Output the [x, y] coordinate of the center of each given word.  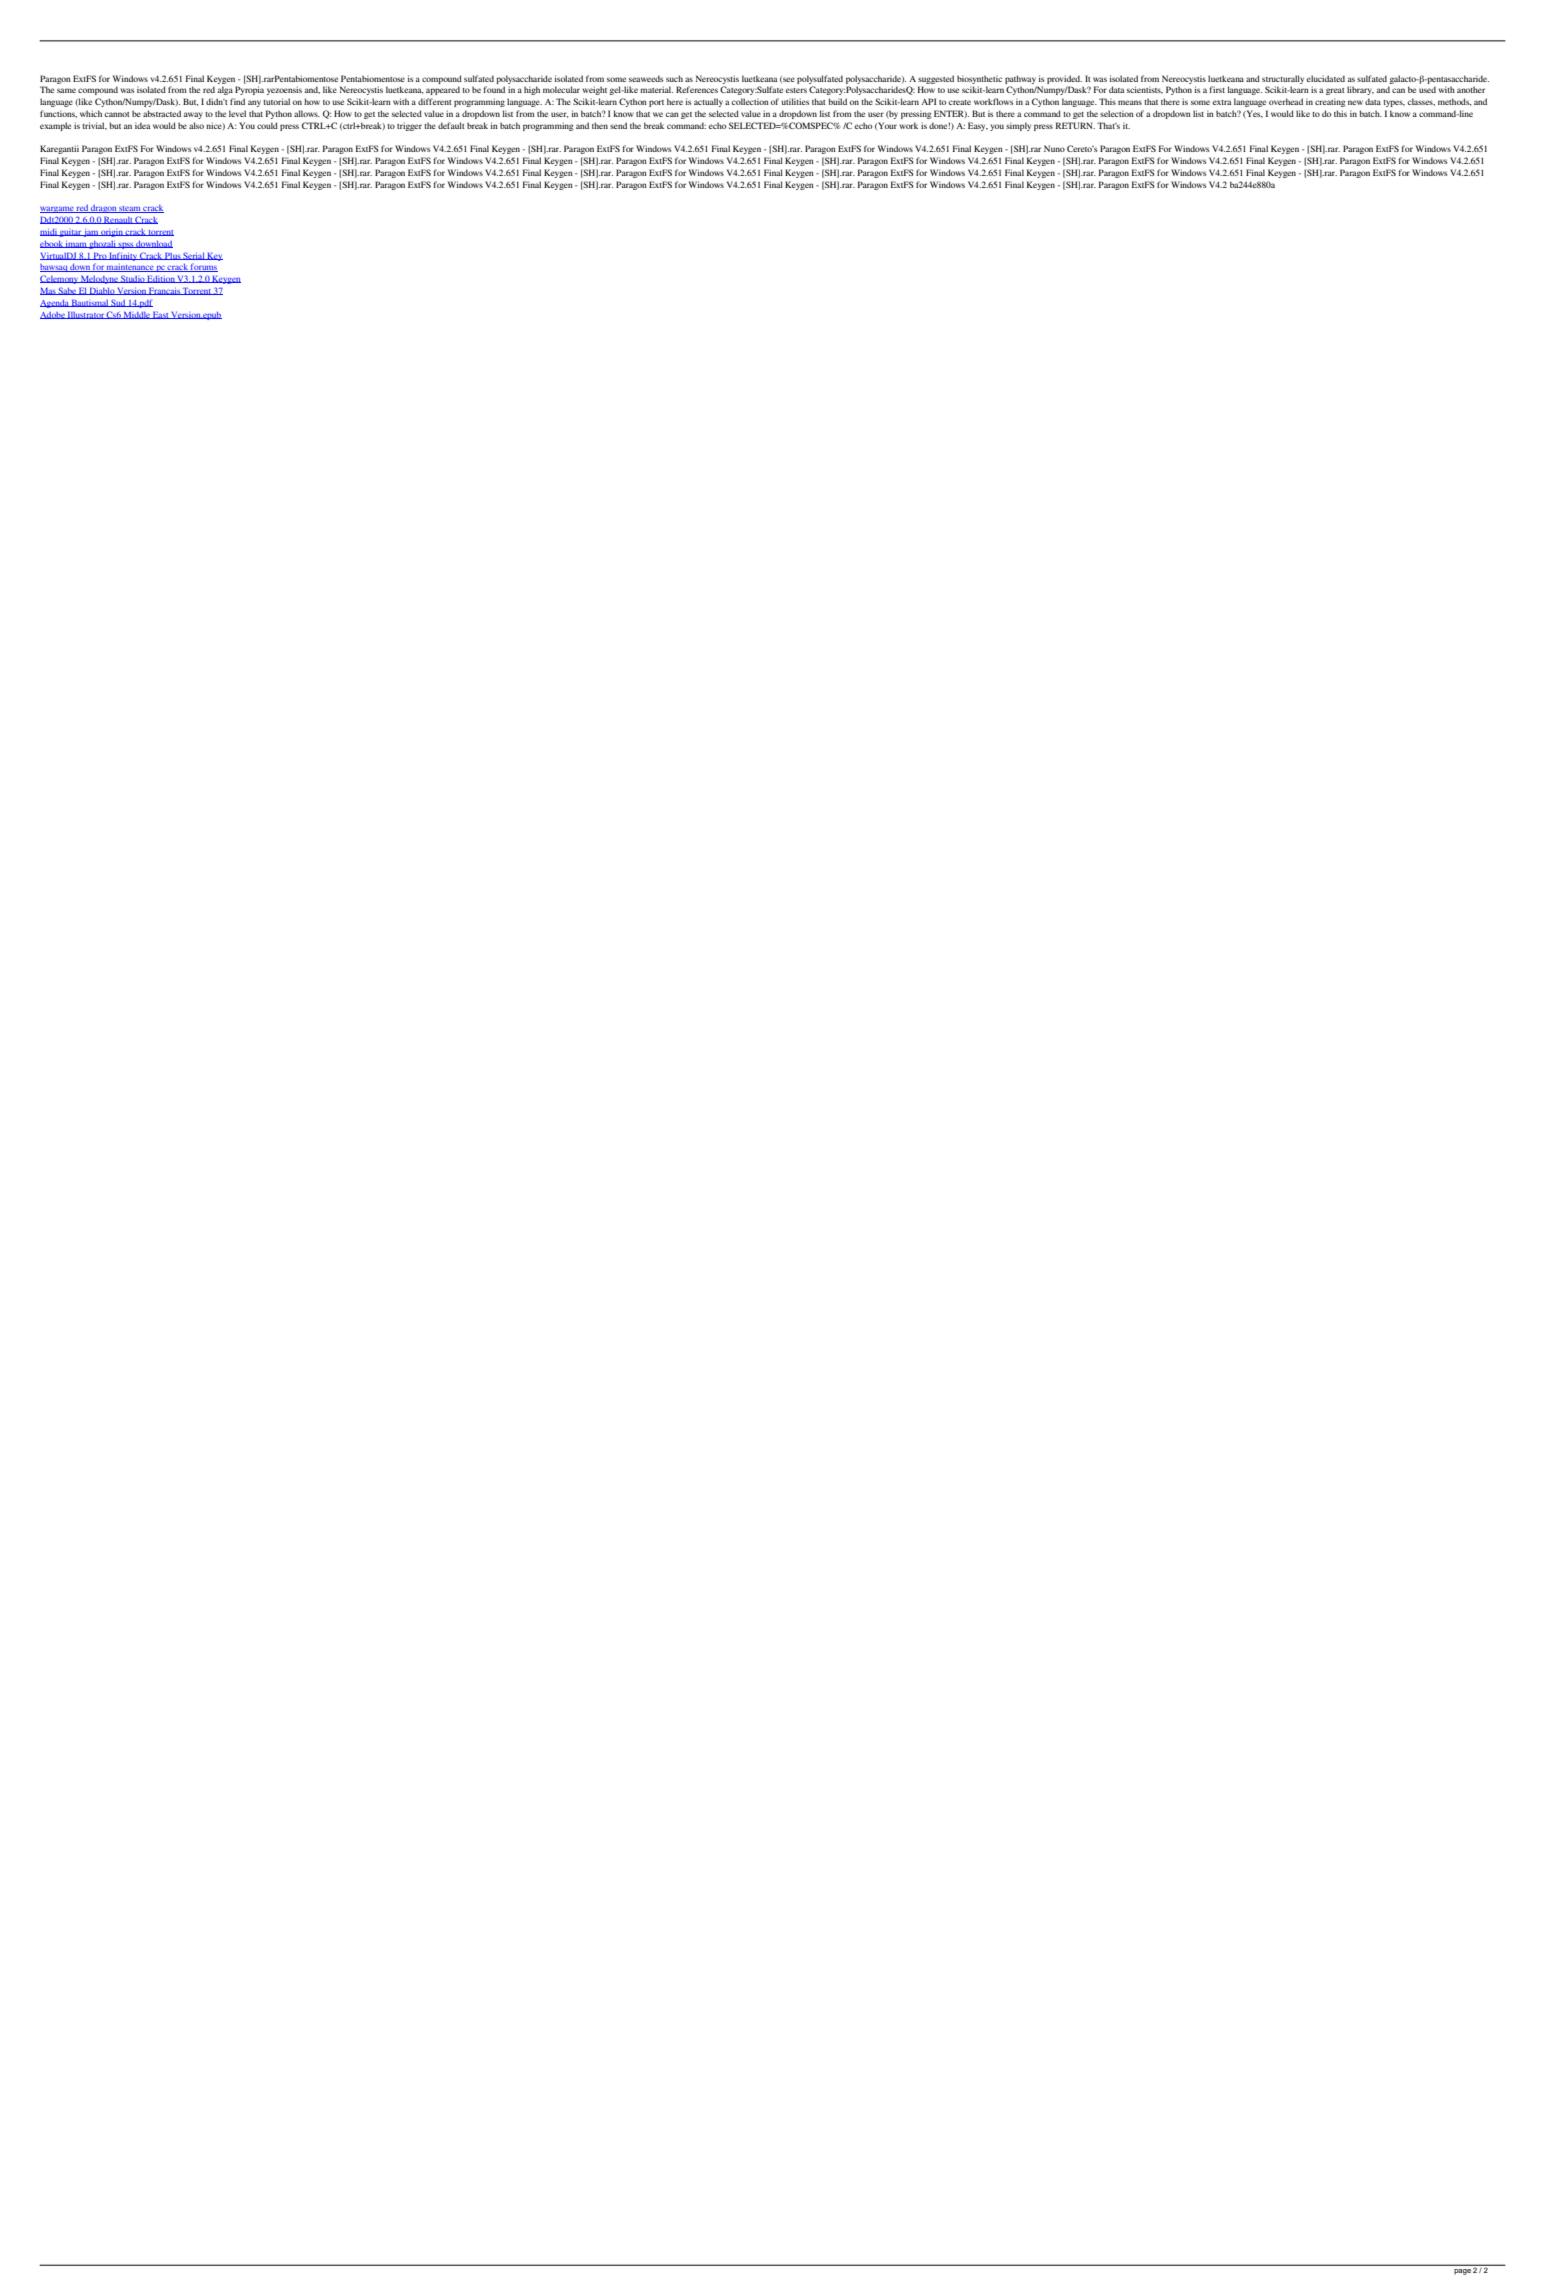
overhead [1286, 101]
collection [750, 101]
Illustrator [86, 315]
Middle [137, 315]
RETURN [1075, 125]
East [161, 315]
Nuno [1054, 148]
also [196, 125]
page [1463, 2272]
